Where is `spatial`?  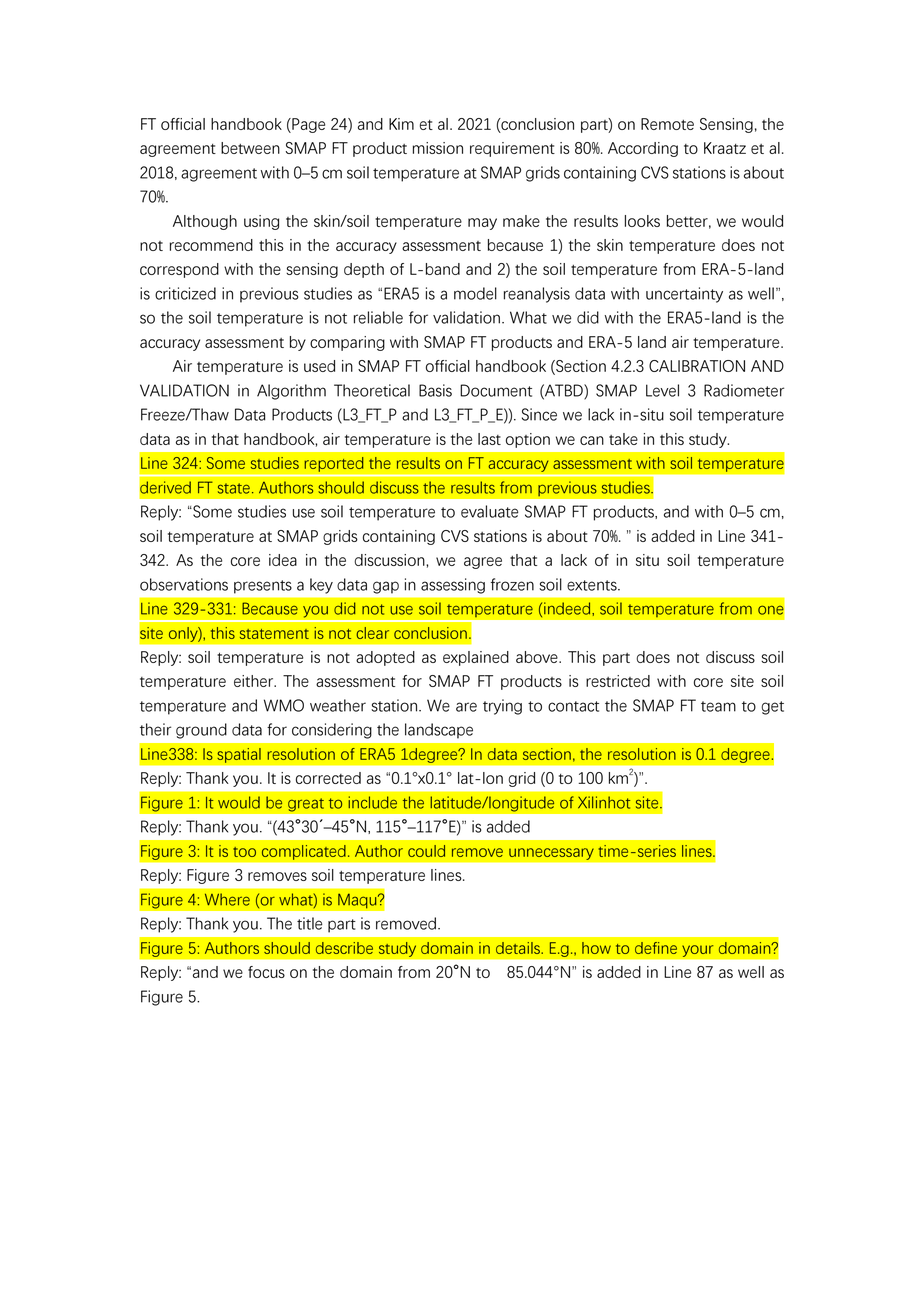
spatial is located at coordinates (239, 755).
